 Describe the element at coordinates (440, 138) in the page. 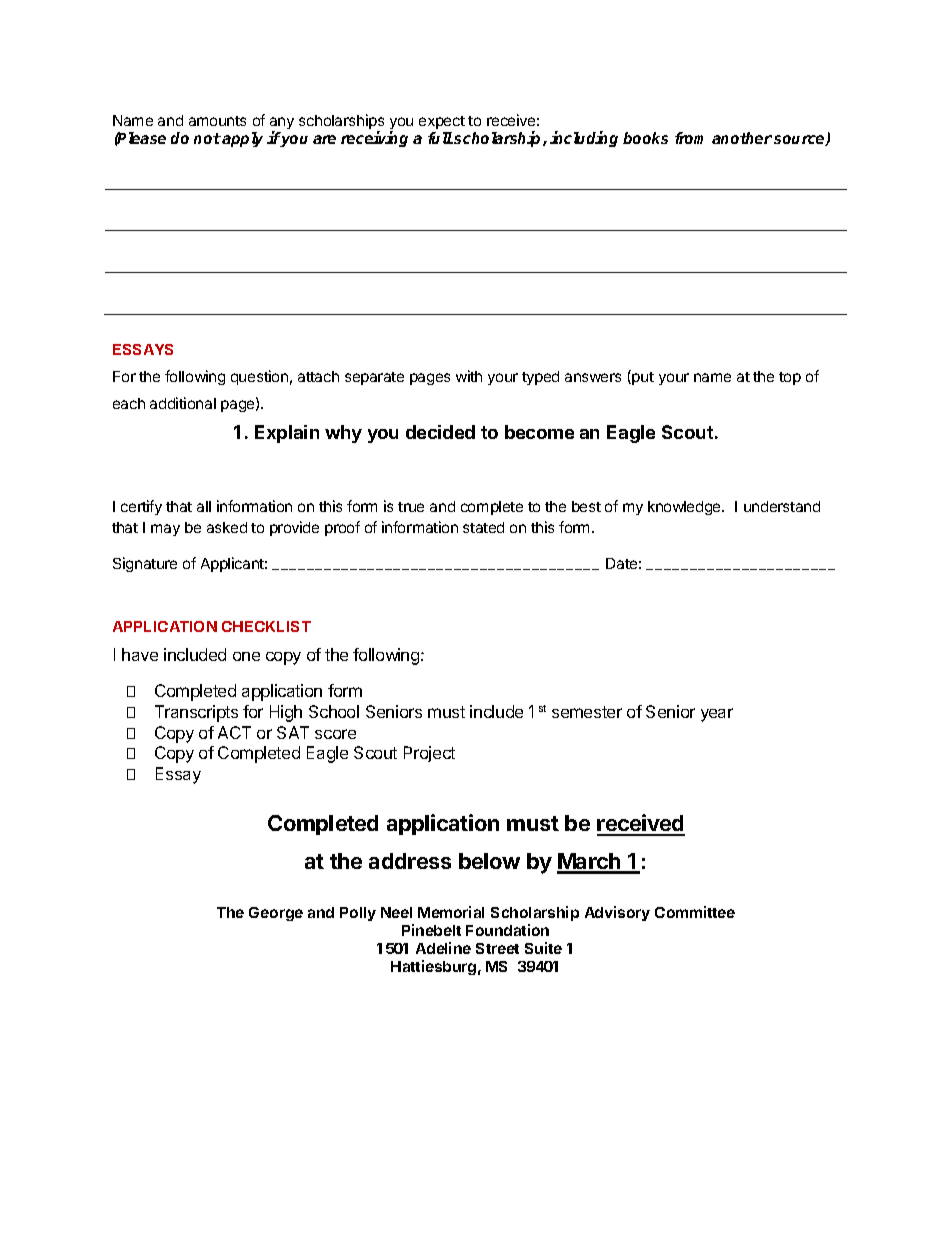

I see `full` at that location.
